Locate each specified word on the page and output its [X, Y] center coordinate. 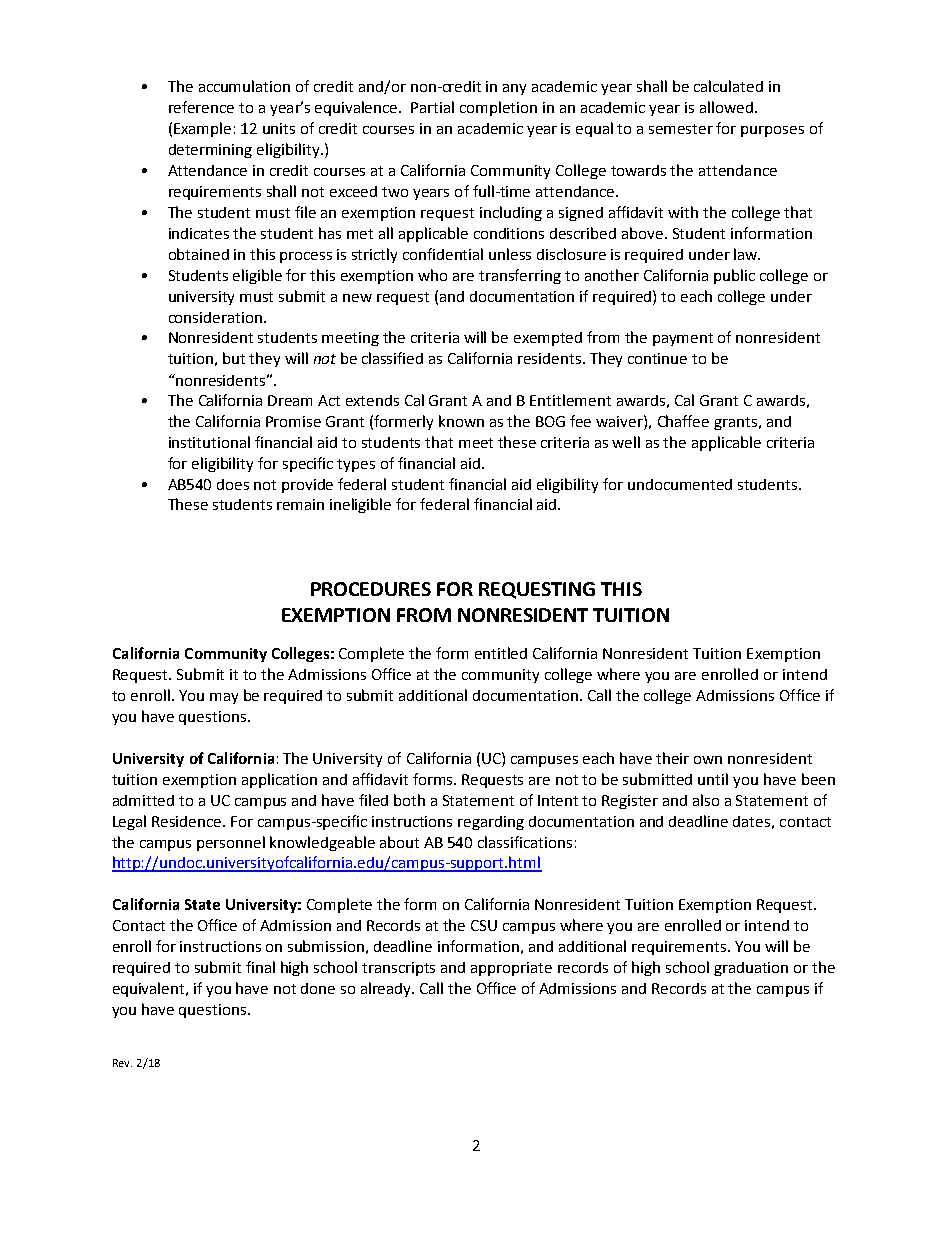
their [672, 758]
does [233, 484]
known [461, 421]
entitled [501, 653]
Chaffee [683, 421]
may [224, 698]
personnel [231, 843]
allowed [726, 107]
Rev [122, 1063]
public [734, 276]
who [432, 275]
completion [498, 108]
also [706, 800]
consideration [217, 317]
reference [201, 107]
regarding [491, 823]
